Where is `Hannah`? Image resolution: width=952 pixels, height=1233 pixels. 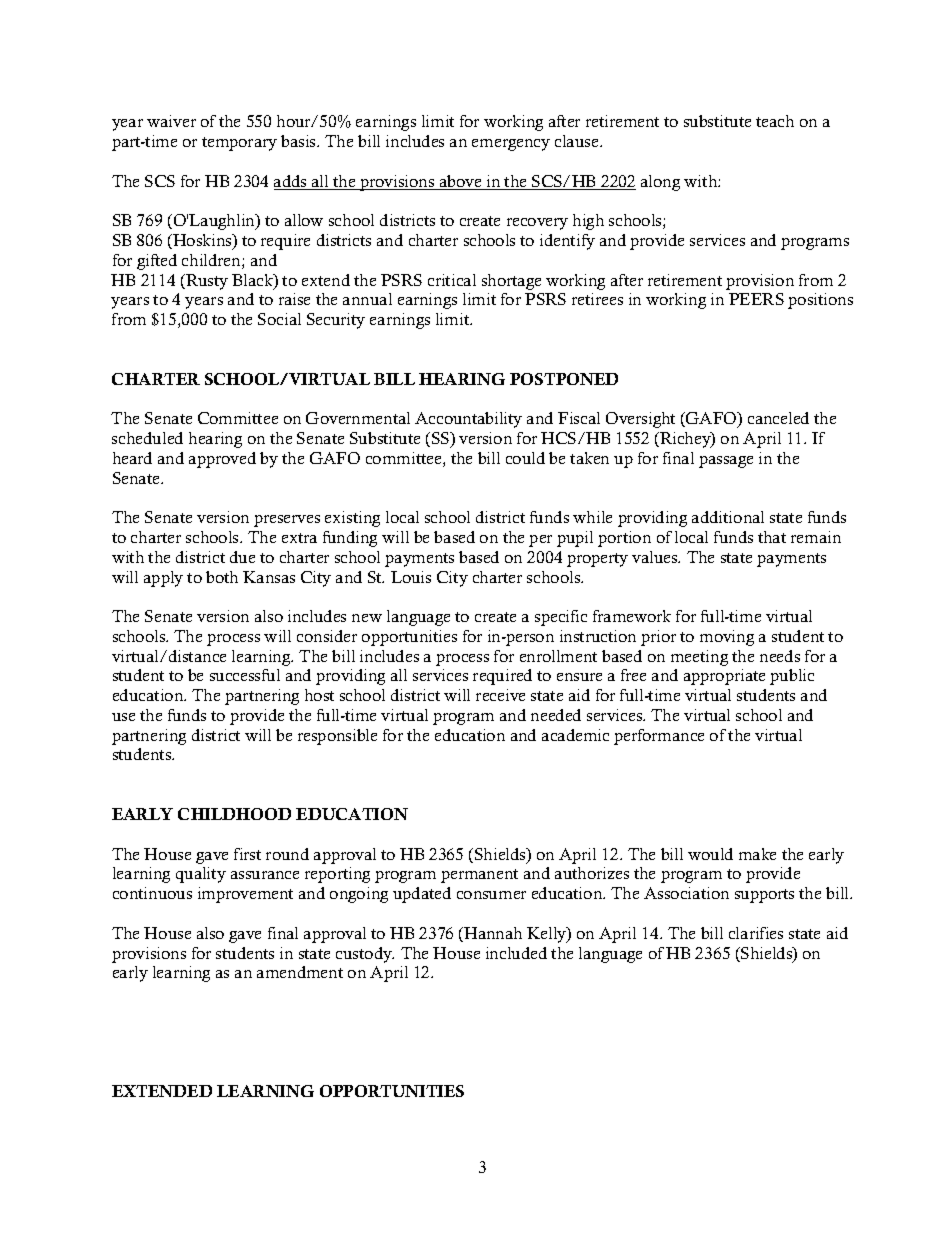 Hannah is located at coordinates (492, 934).
